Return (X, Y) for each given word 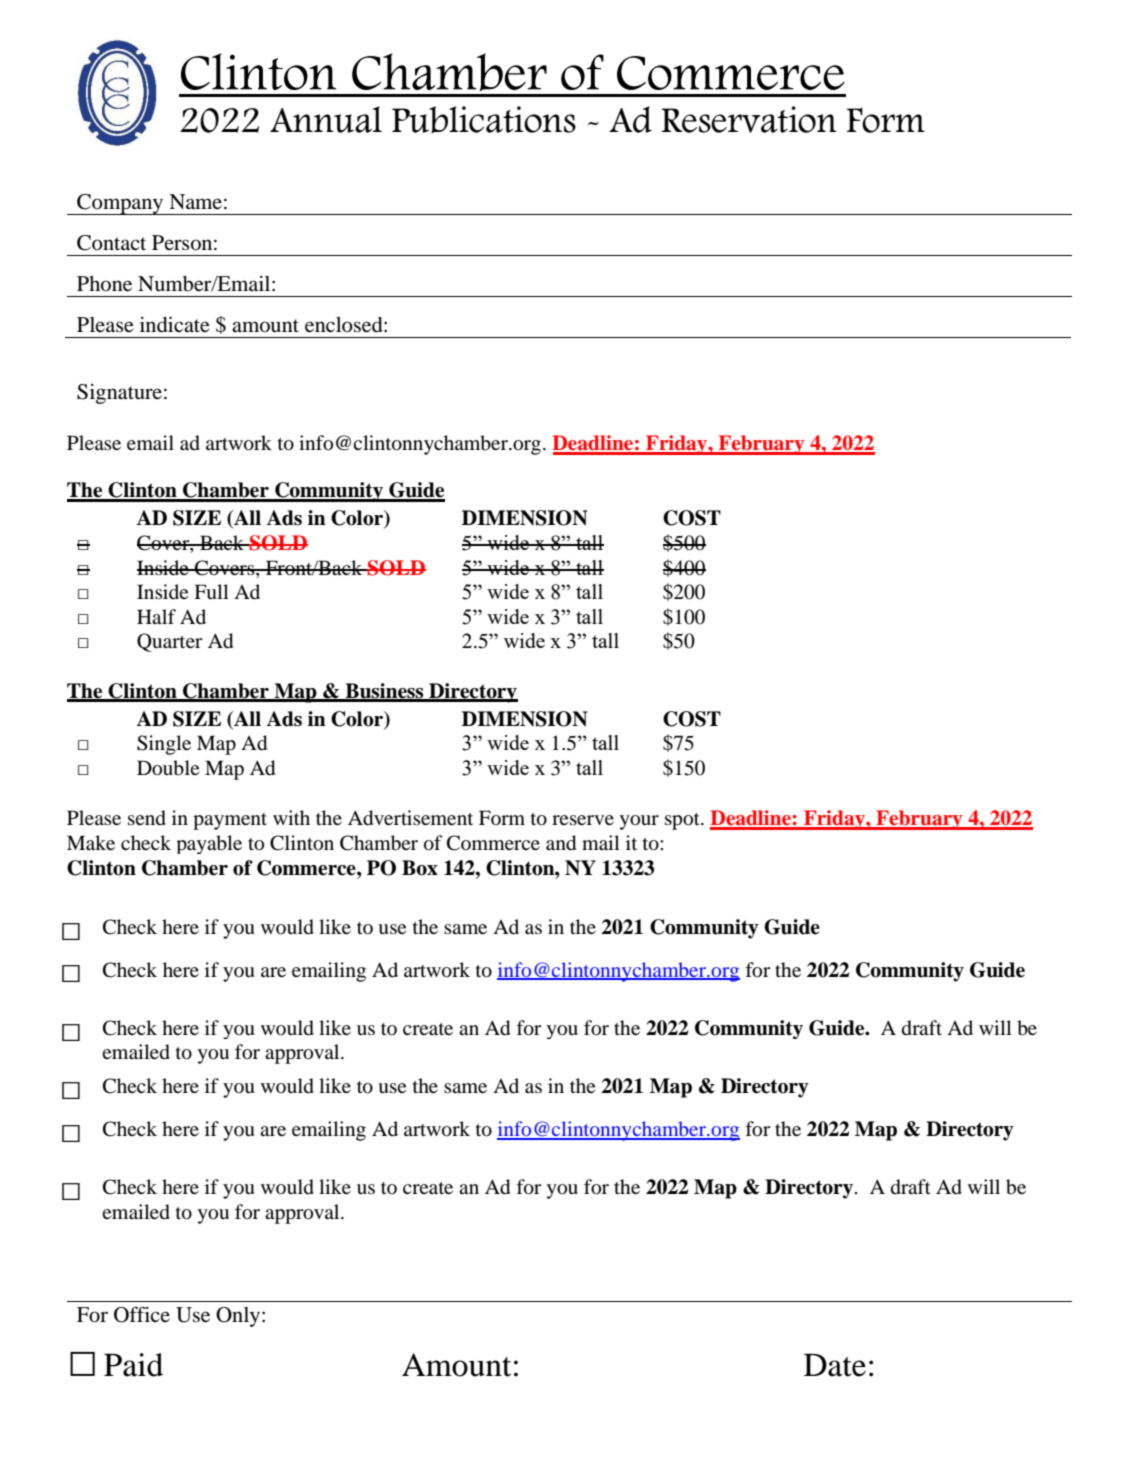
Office (142, 1314)
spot (683, 821)
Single (164, 745)
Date (835, 1365)
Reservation (749, 119)
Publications (484, 119)
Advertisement (410, 818)
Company (120, 204)
